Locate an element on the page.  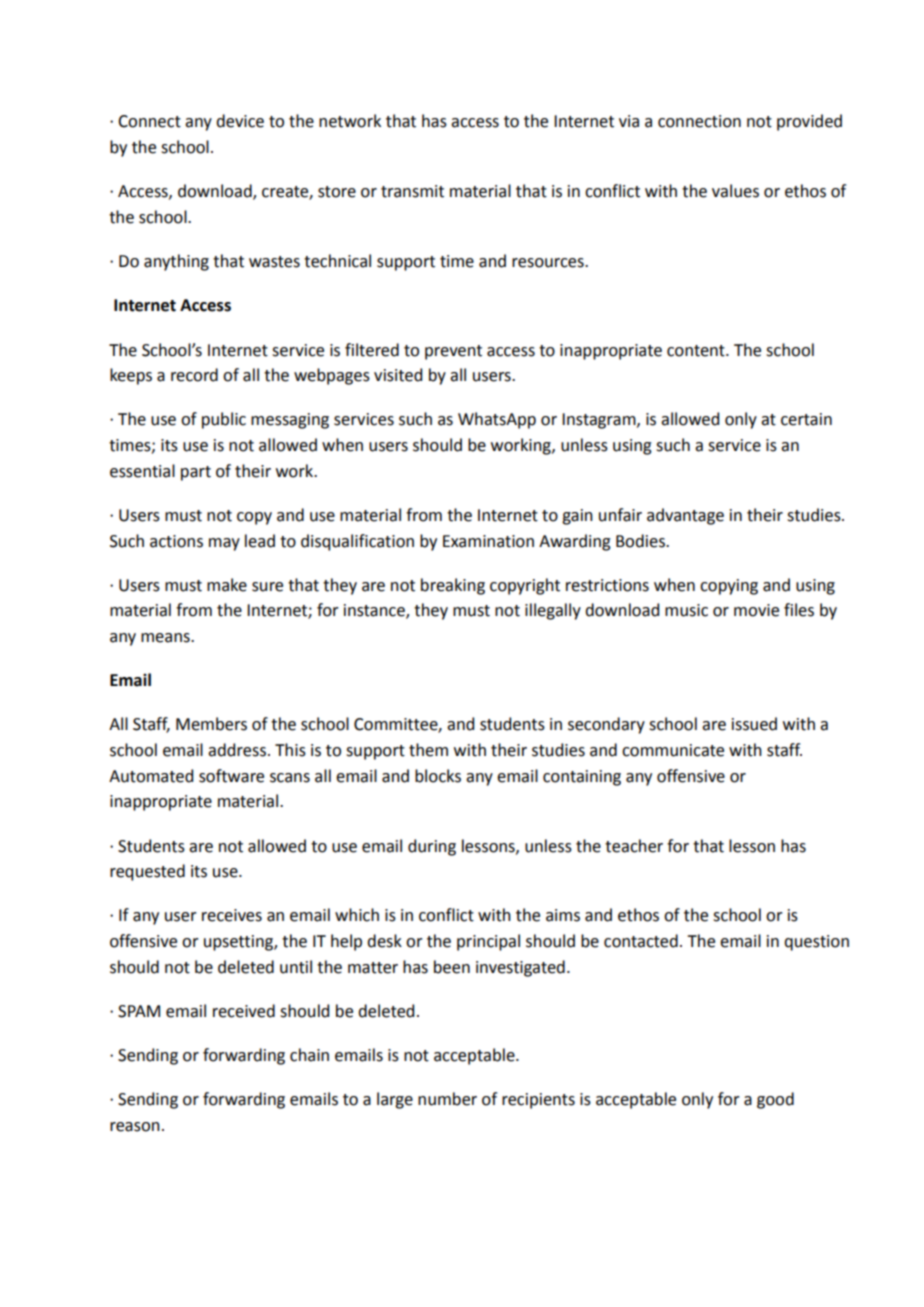
advantage is located at coordinates (685, 516).
